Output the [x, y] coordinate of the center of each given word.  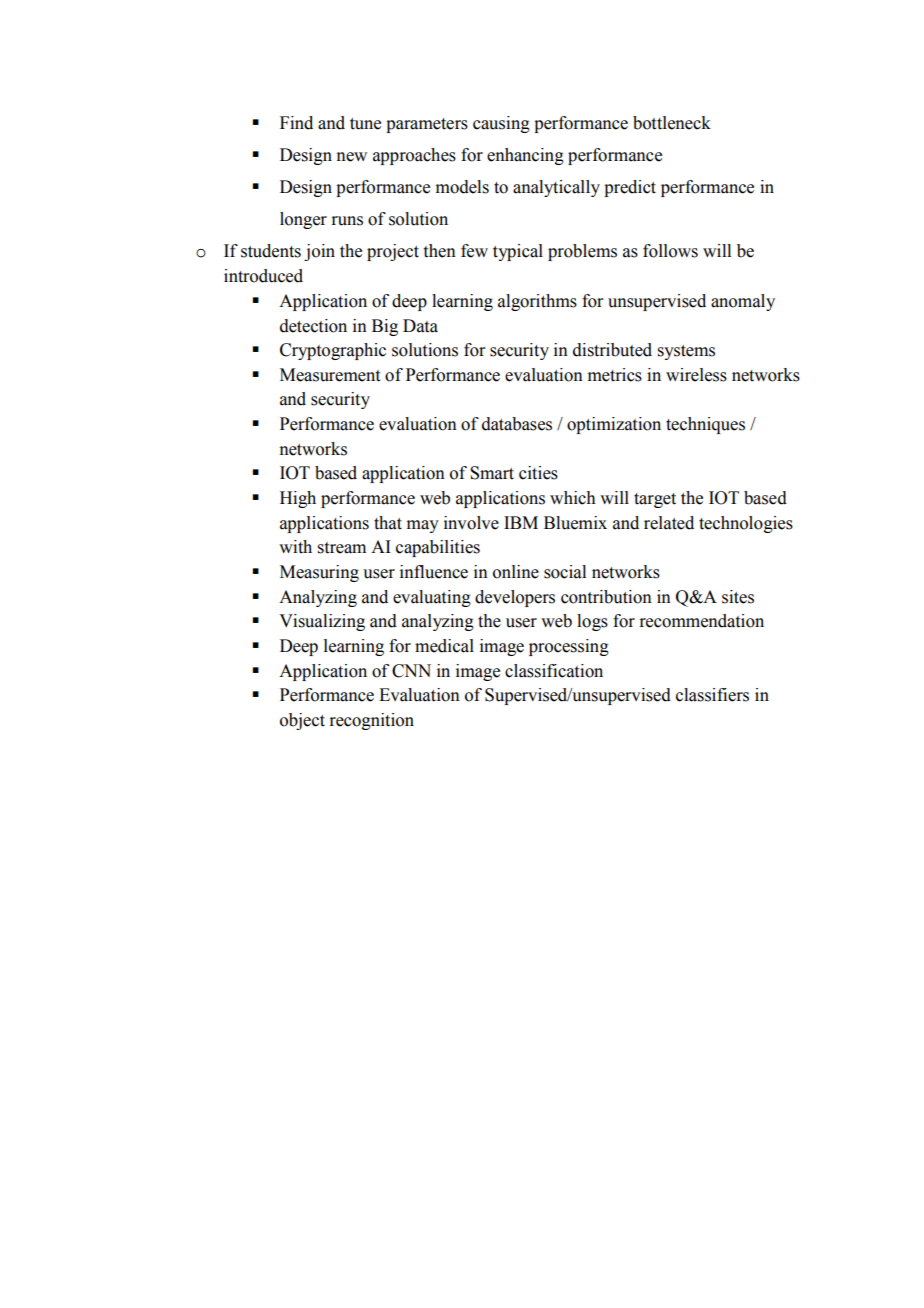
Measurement [330, 375]
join [319, 252]
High [298, 499]
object [302, 721]
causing [501, 124]
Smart [492, 473]
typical [518, 252]
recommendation [701, 621]
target [655, 500]
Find [296, 123]
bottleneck [672, 123]
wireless [696, 375]
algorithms [537, 302]
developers [515, 598]
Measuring [319, 573]
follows [670, 251]
